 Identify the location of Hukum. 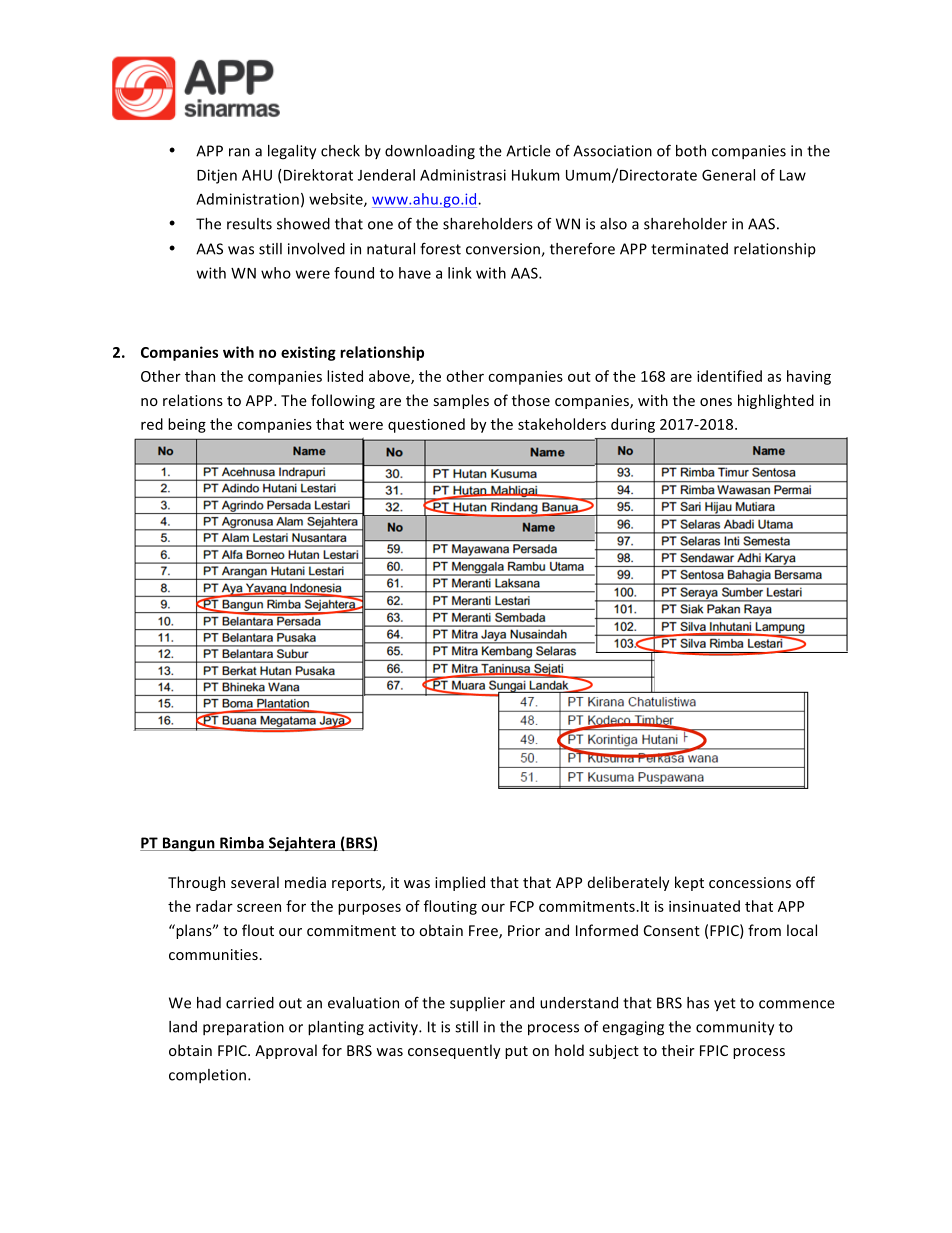
(536, 175).
